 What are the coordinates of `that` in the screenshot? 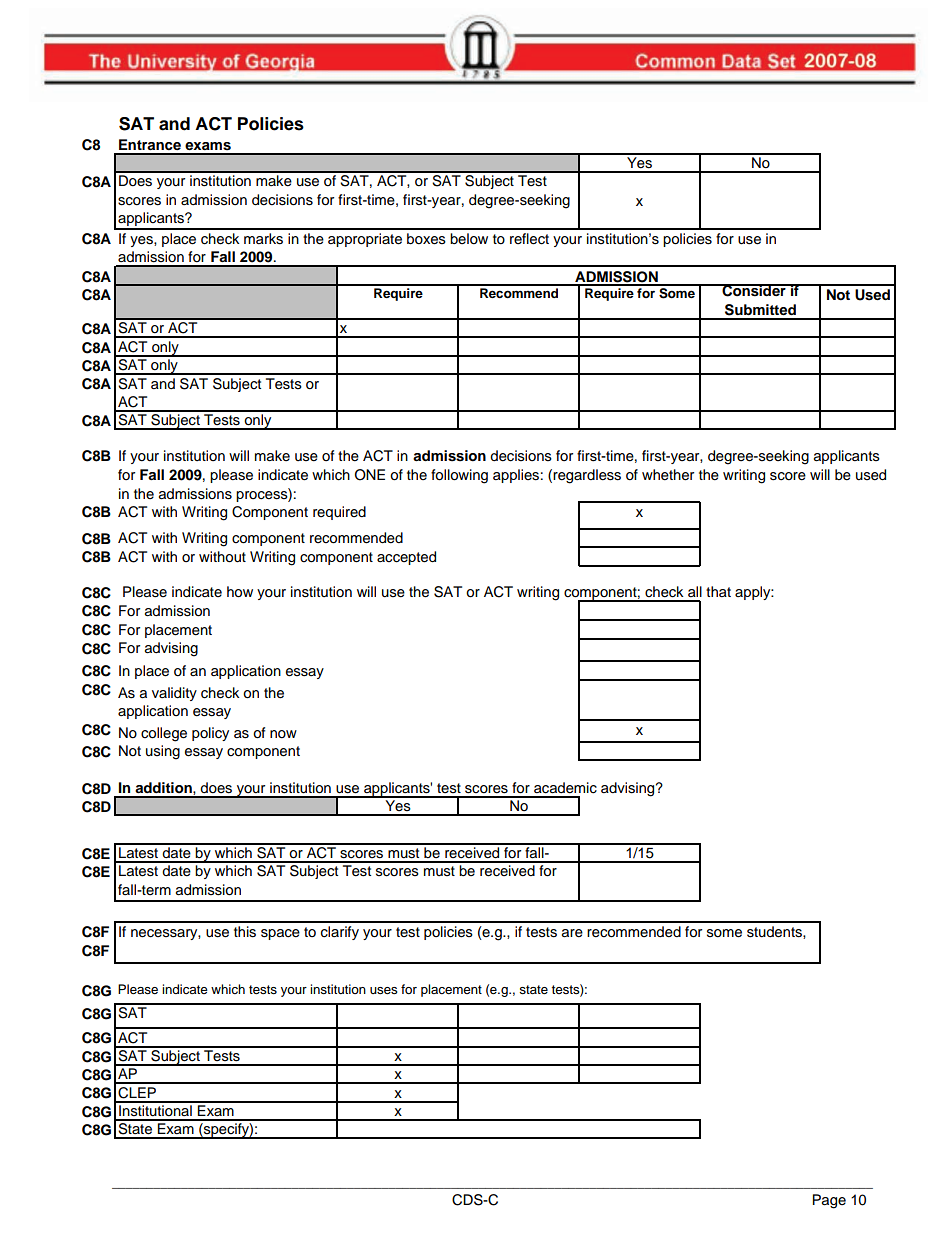 It's located at (718, 591).
